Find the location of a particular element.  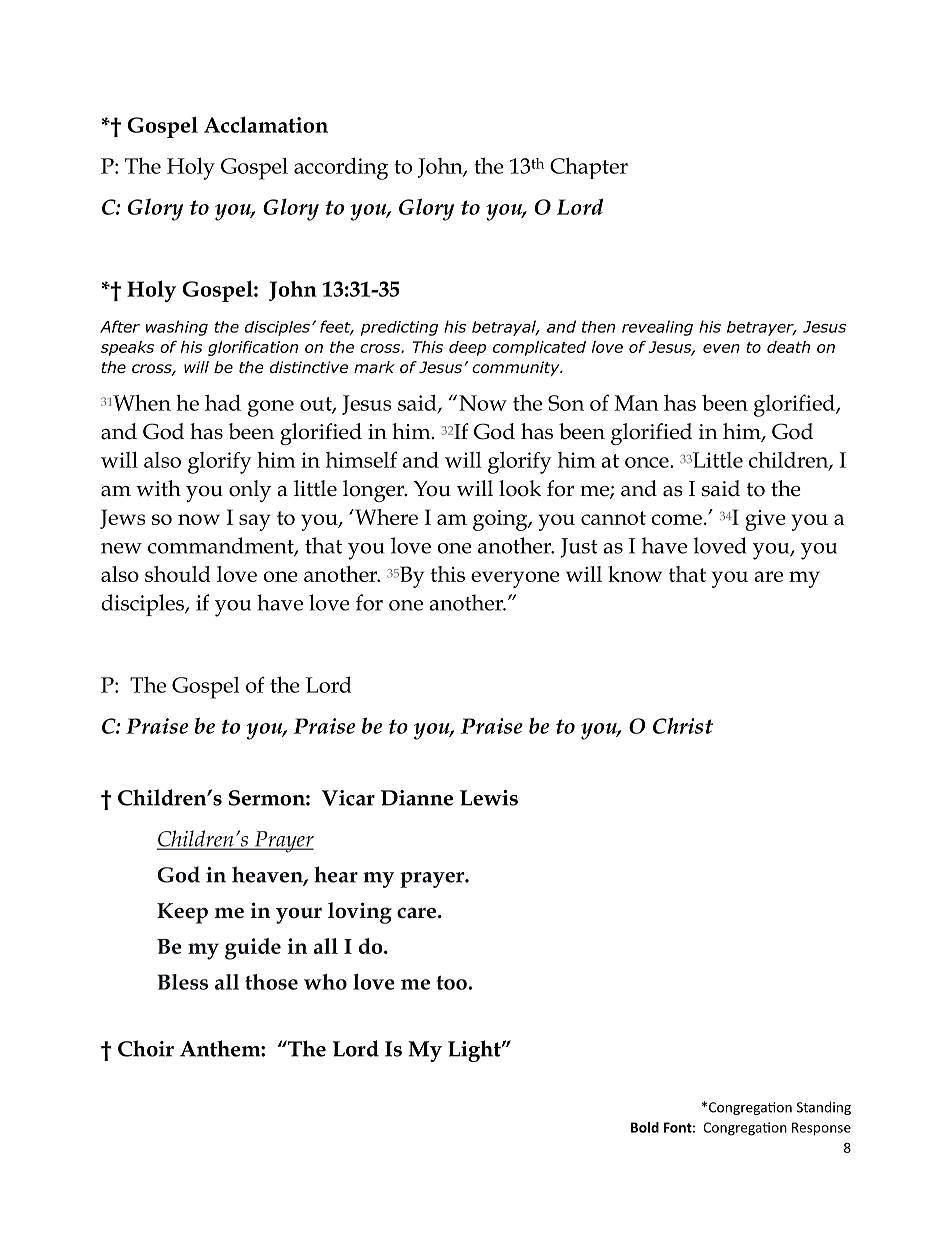

Standing is located at coordinates (824, 1108).
